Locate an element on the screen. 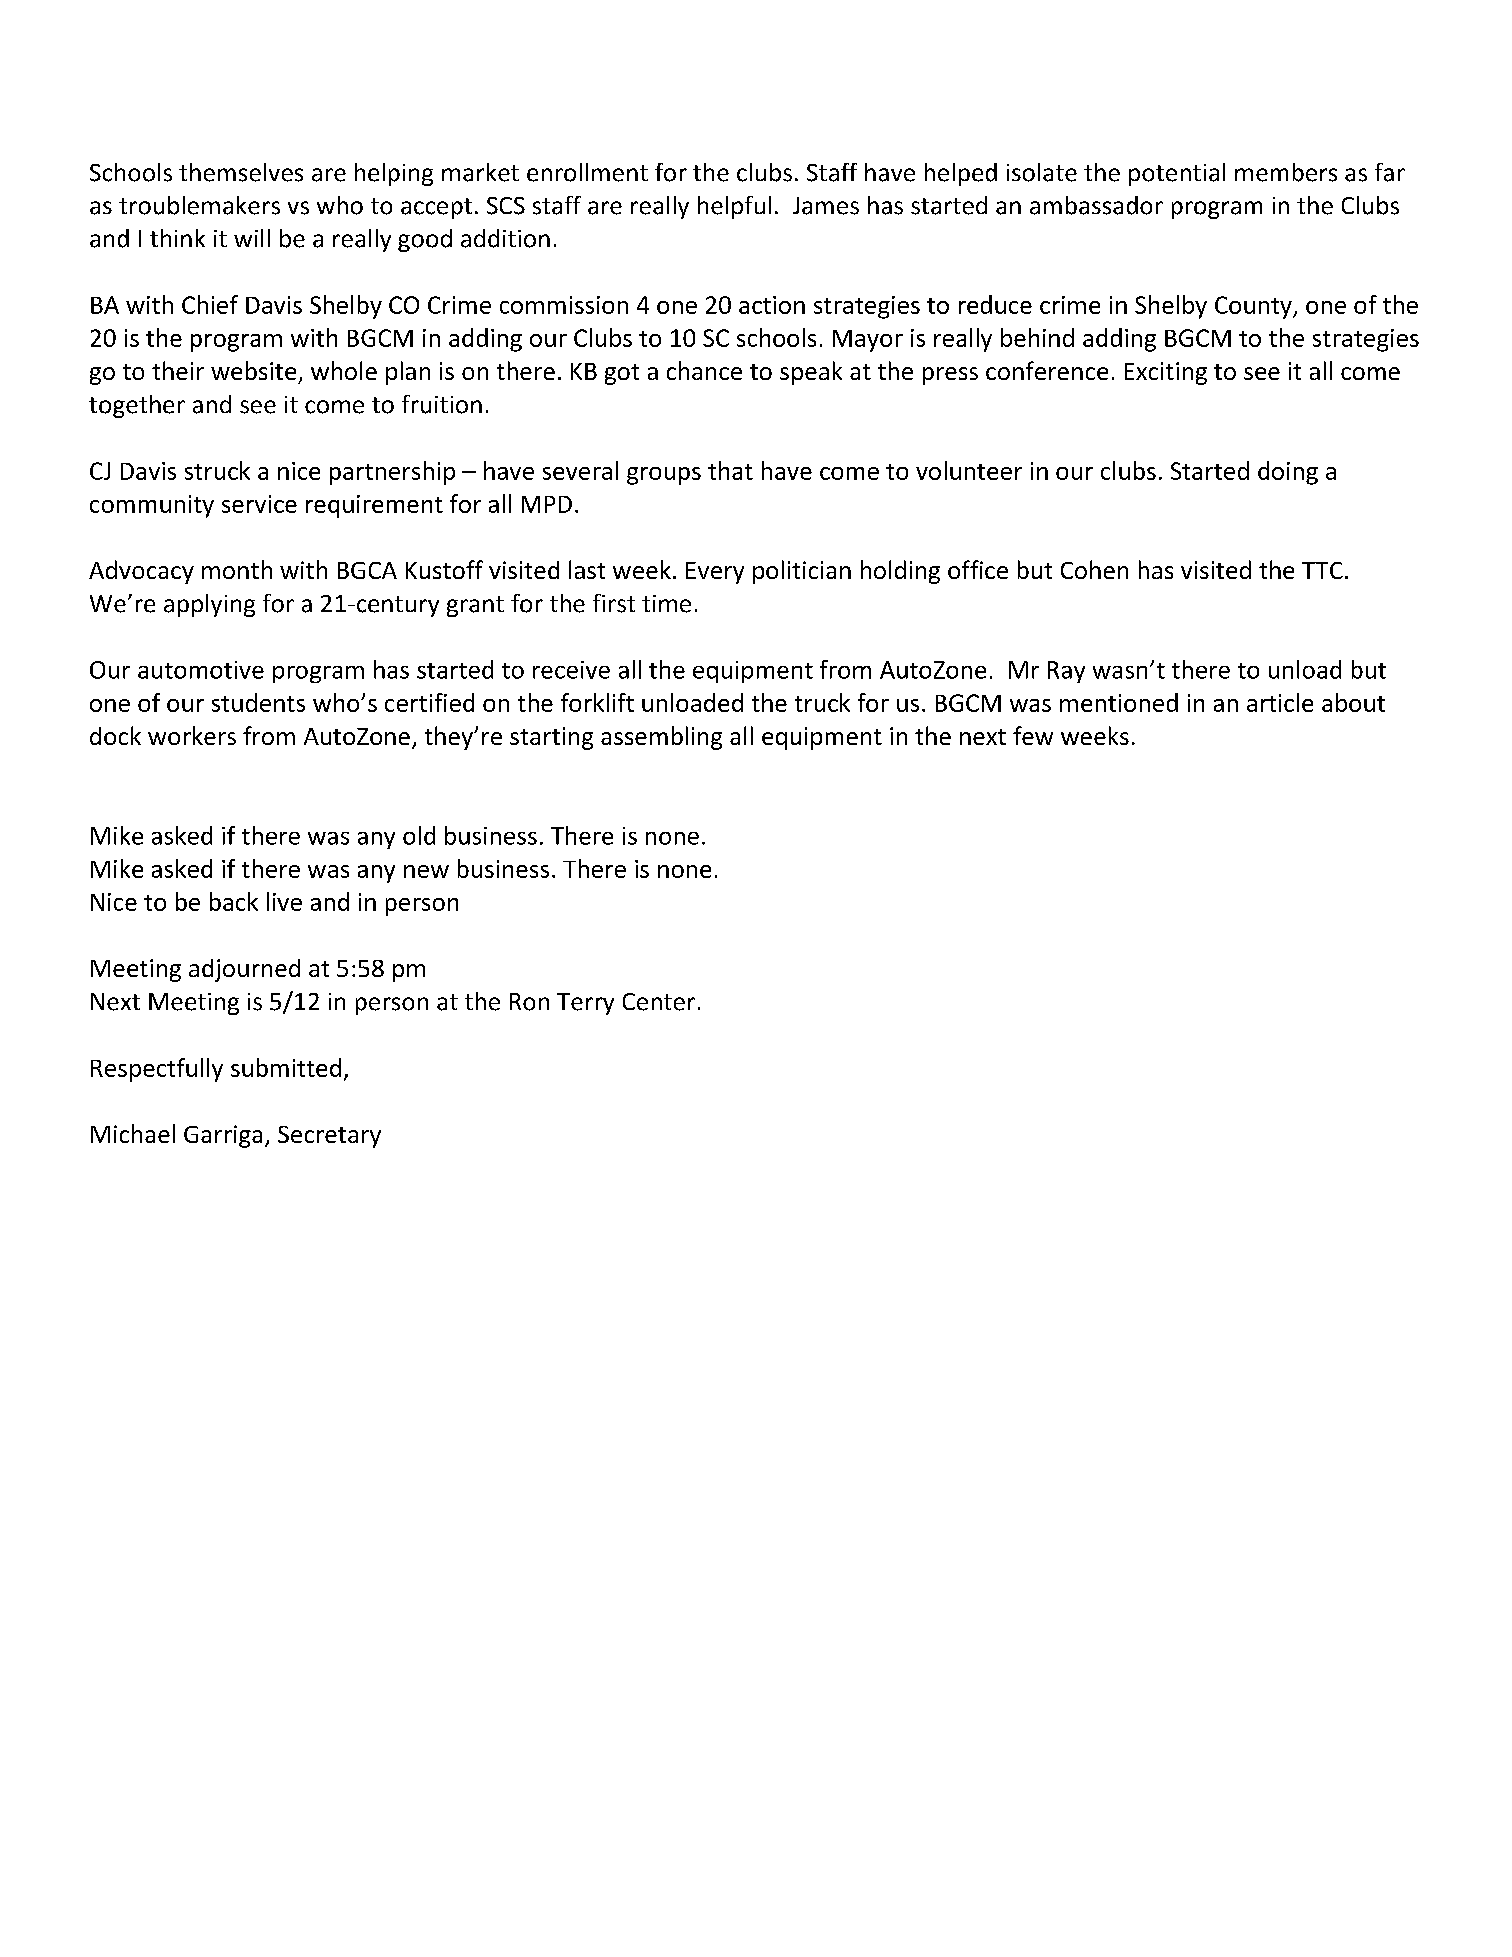 The width and height of the screenshot is (1512, 1957). few is located at coordinates (1033, 735).
